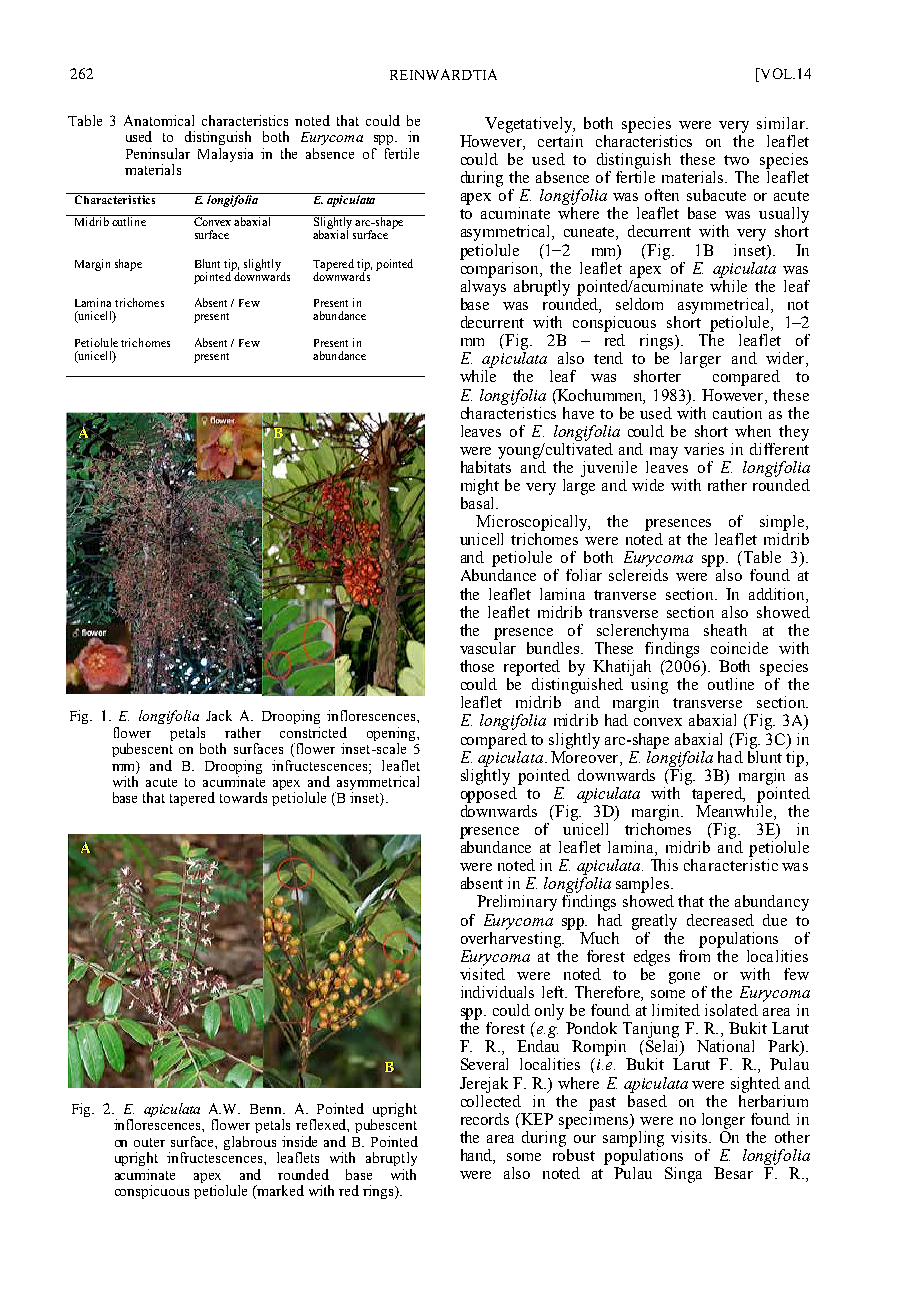 The image size is (924, 1308). Describe the element at coordinates (664, 865) in the page. I see `This` at that location.
